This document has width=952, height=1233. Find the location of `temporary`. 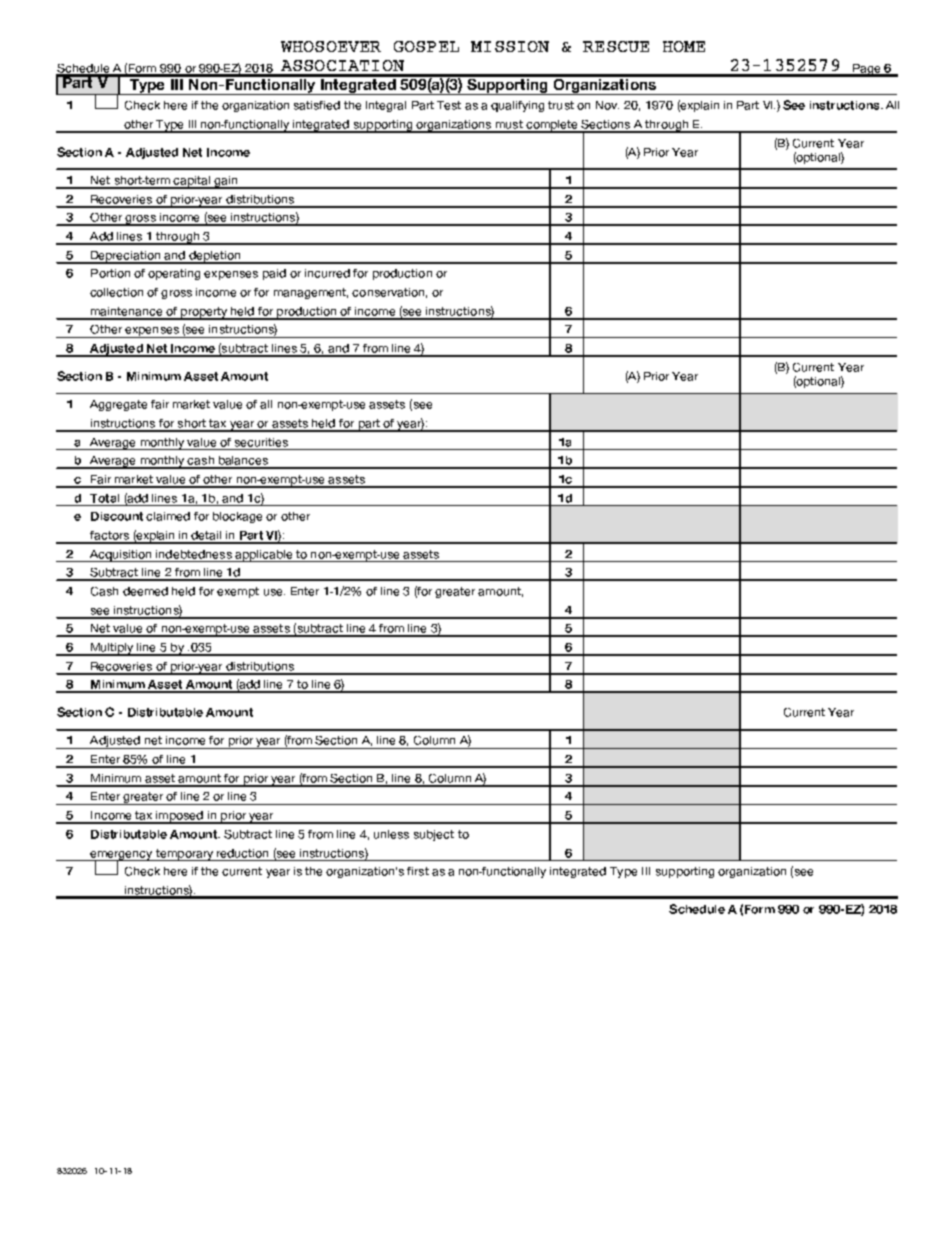

temporary is located at coordinates (184, 855).
